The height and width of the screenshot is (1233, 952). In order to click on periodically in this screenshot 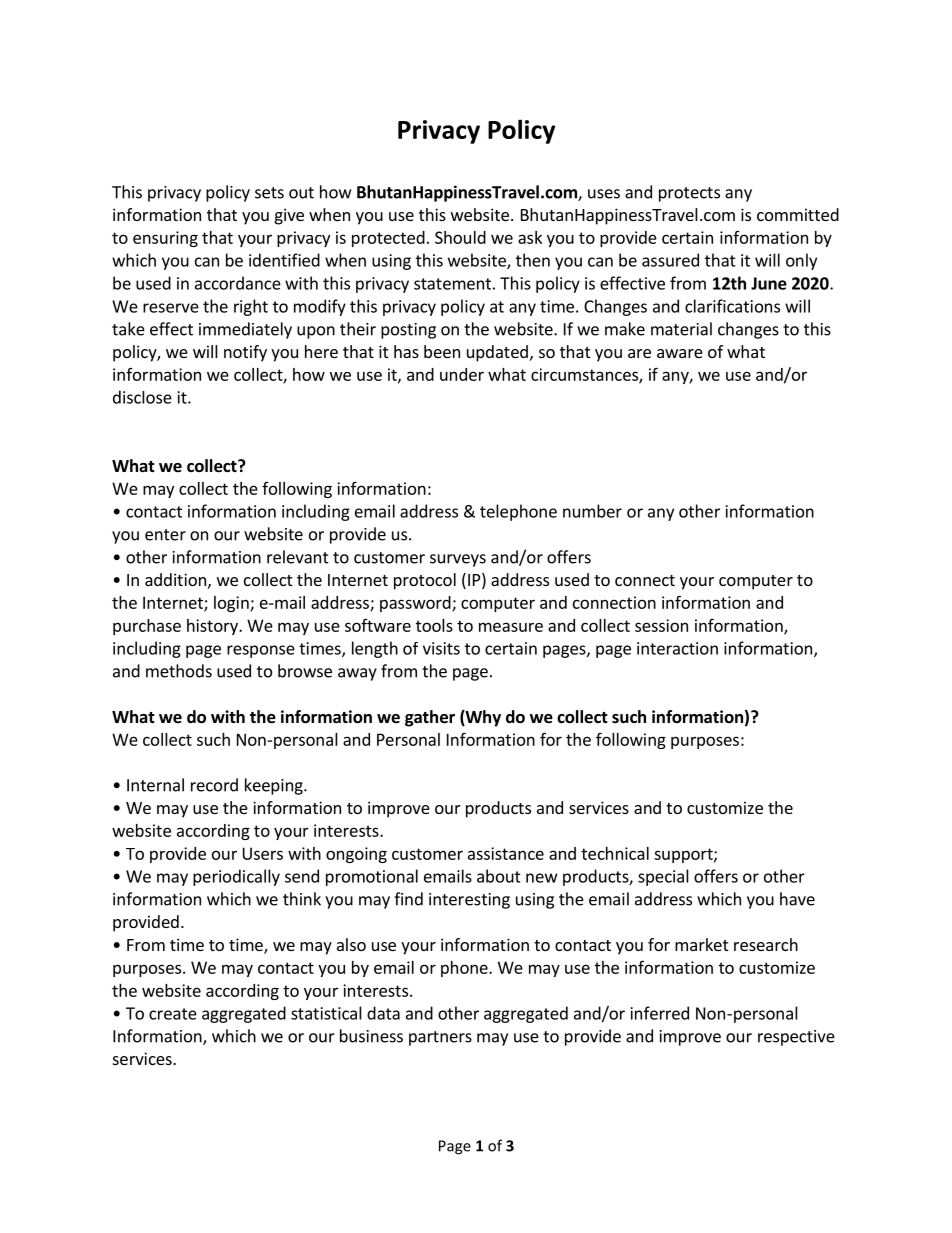, I will do `click(236, 877)`.
